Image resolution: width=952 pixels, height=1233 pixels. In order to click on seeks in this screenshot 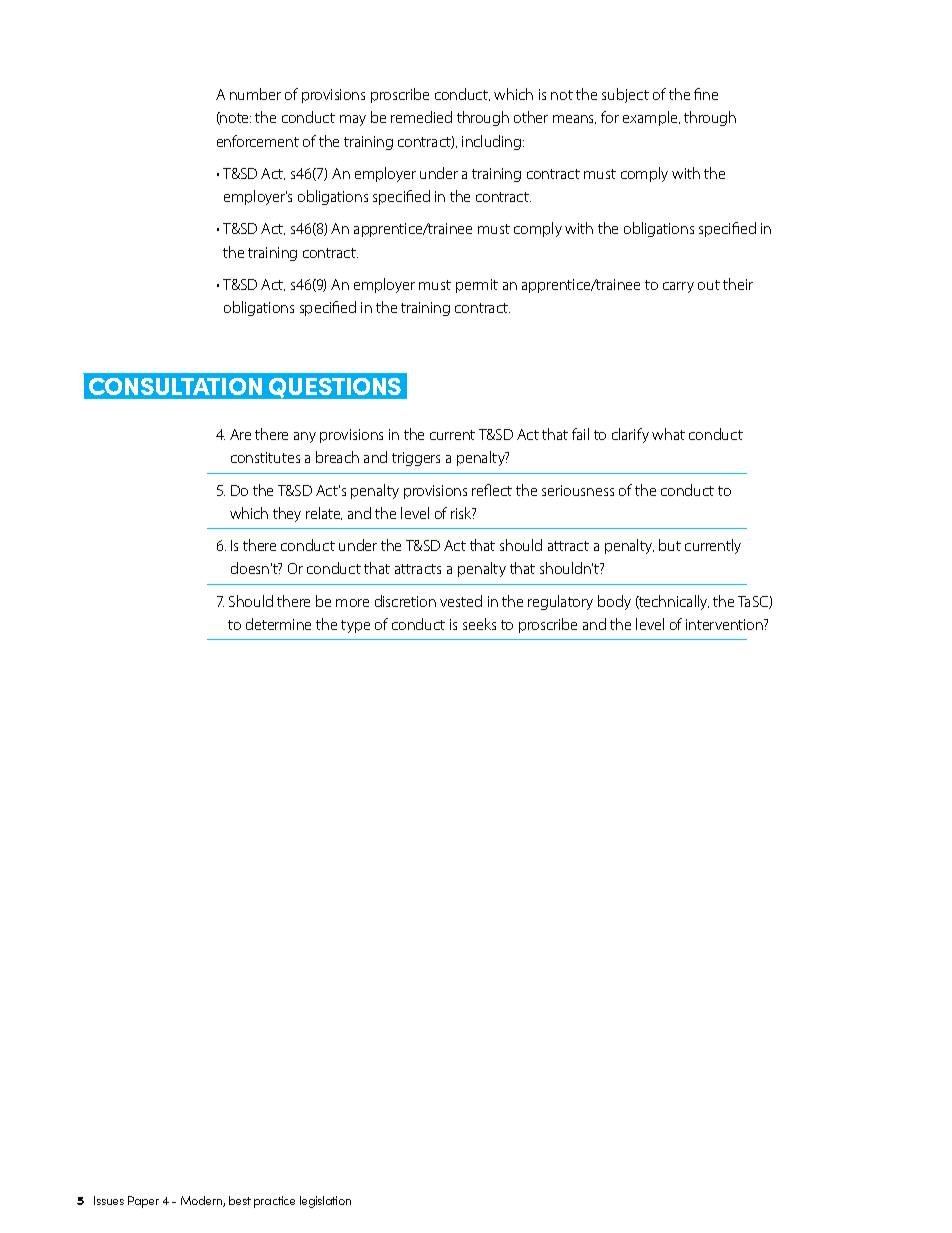, I will do `click(479, 624)`.
